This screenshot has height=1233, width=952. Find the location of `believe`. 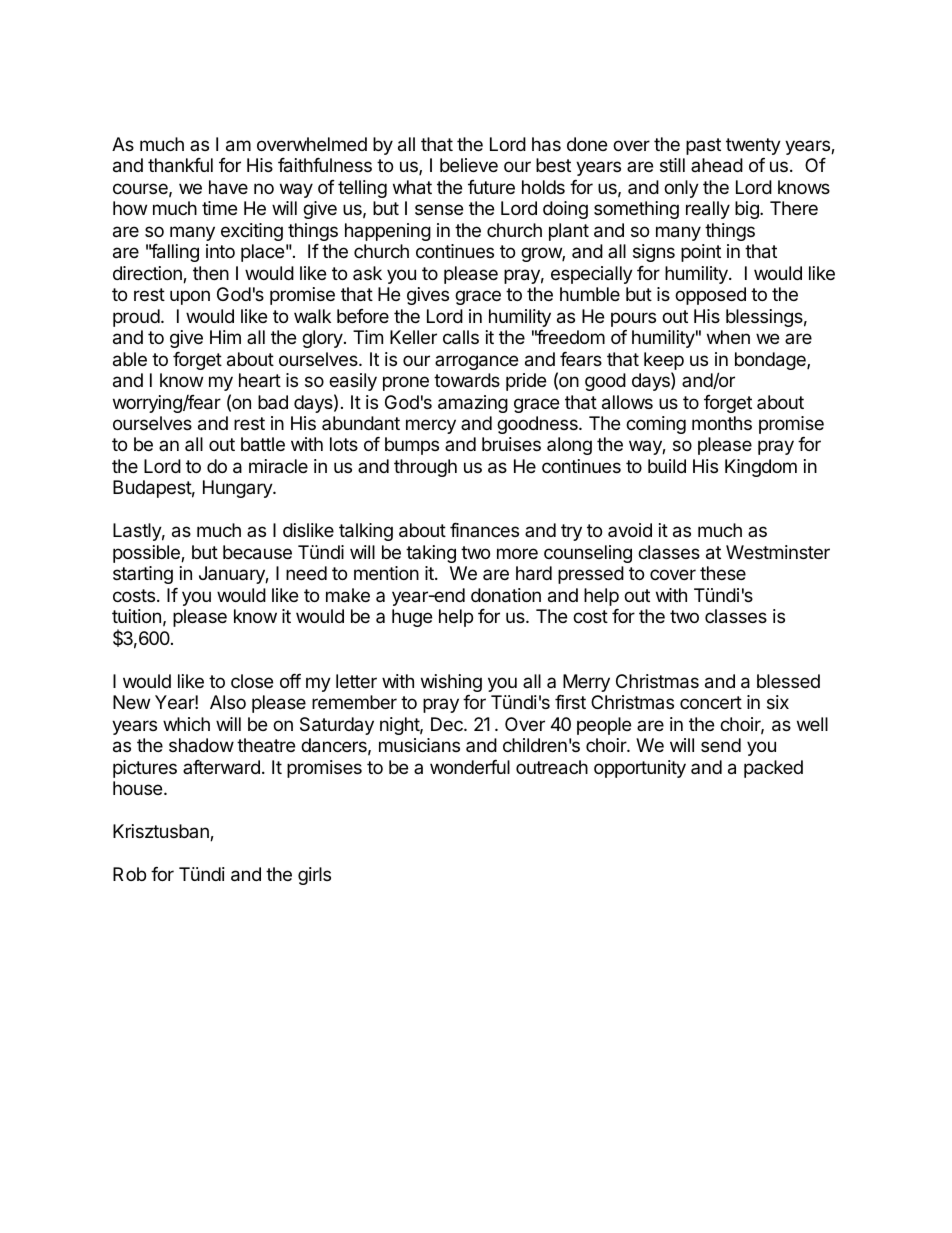

believe is located at coordinates (469, 165).
